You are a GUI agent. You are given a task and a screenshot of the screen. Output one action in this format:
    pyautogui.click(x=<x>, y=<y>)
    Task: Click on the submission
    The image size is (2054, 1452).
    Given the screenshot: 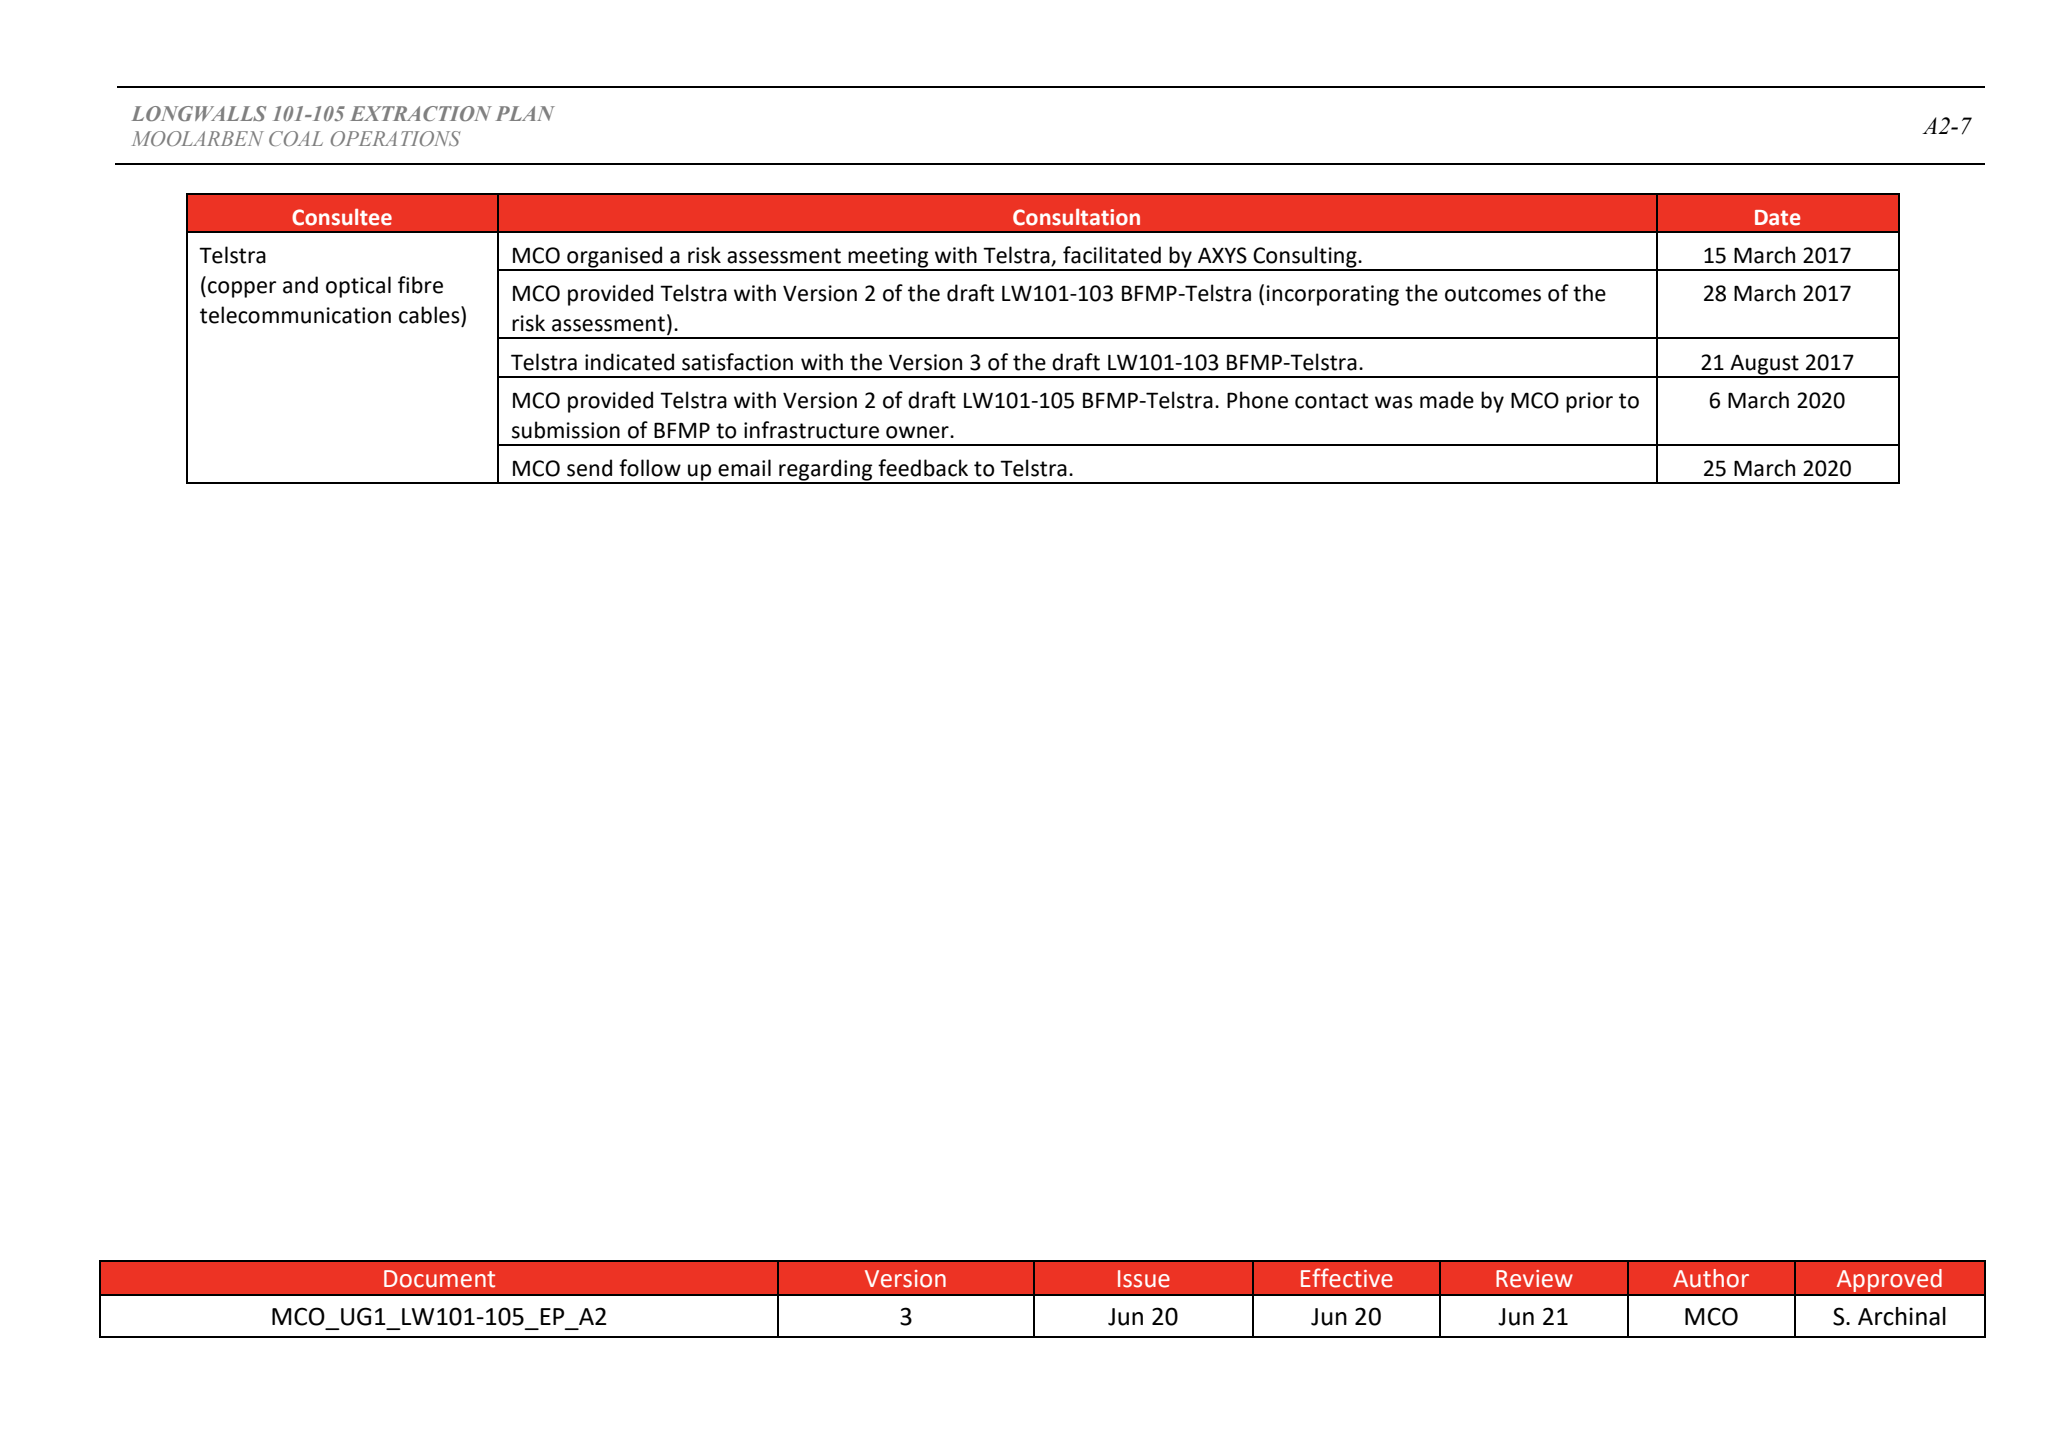 What is the action you would take?
    pyautogui.click(x=566, y=430)
